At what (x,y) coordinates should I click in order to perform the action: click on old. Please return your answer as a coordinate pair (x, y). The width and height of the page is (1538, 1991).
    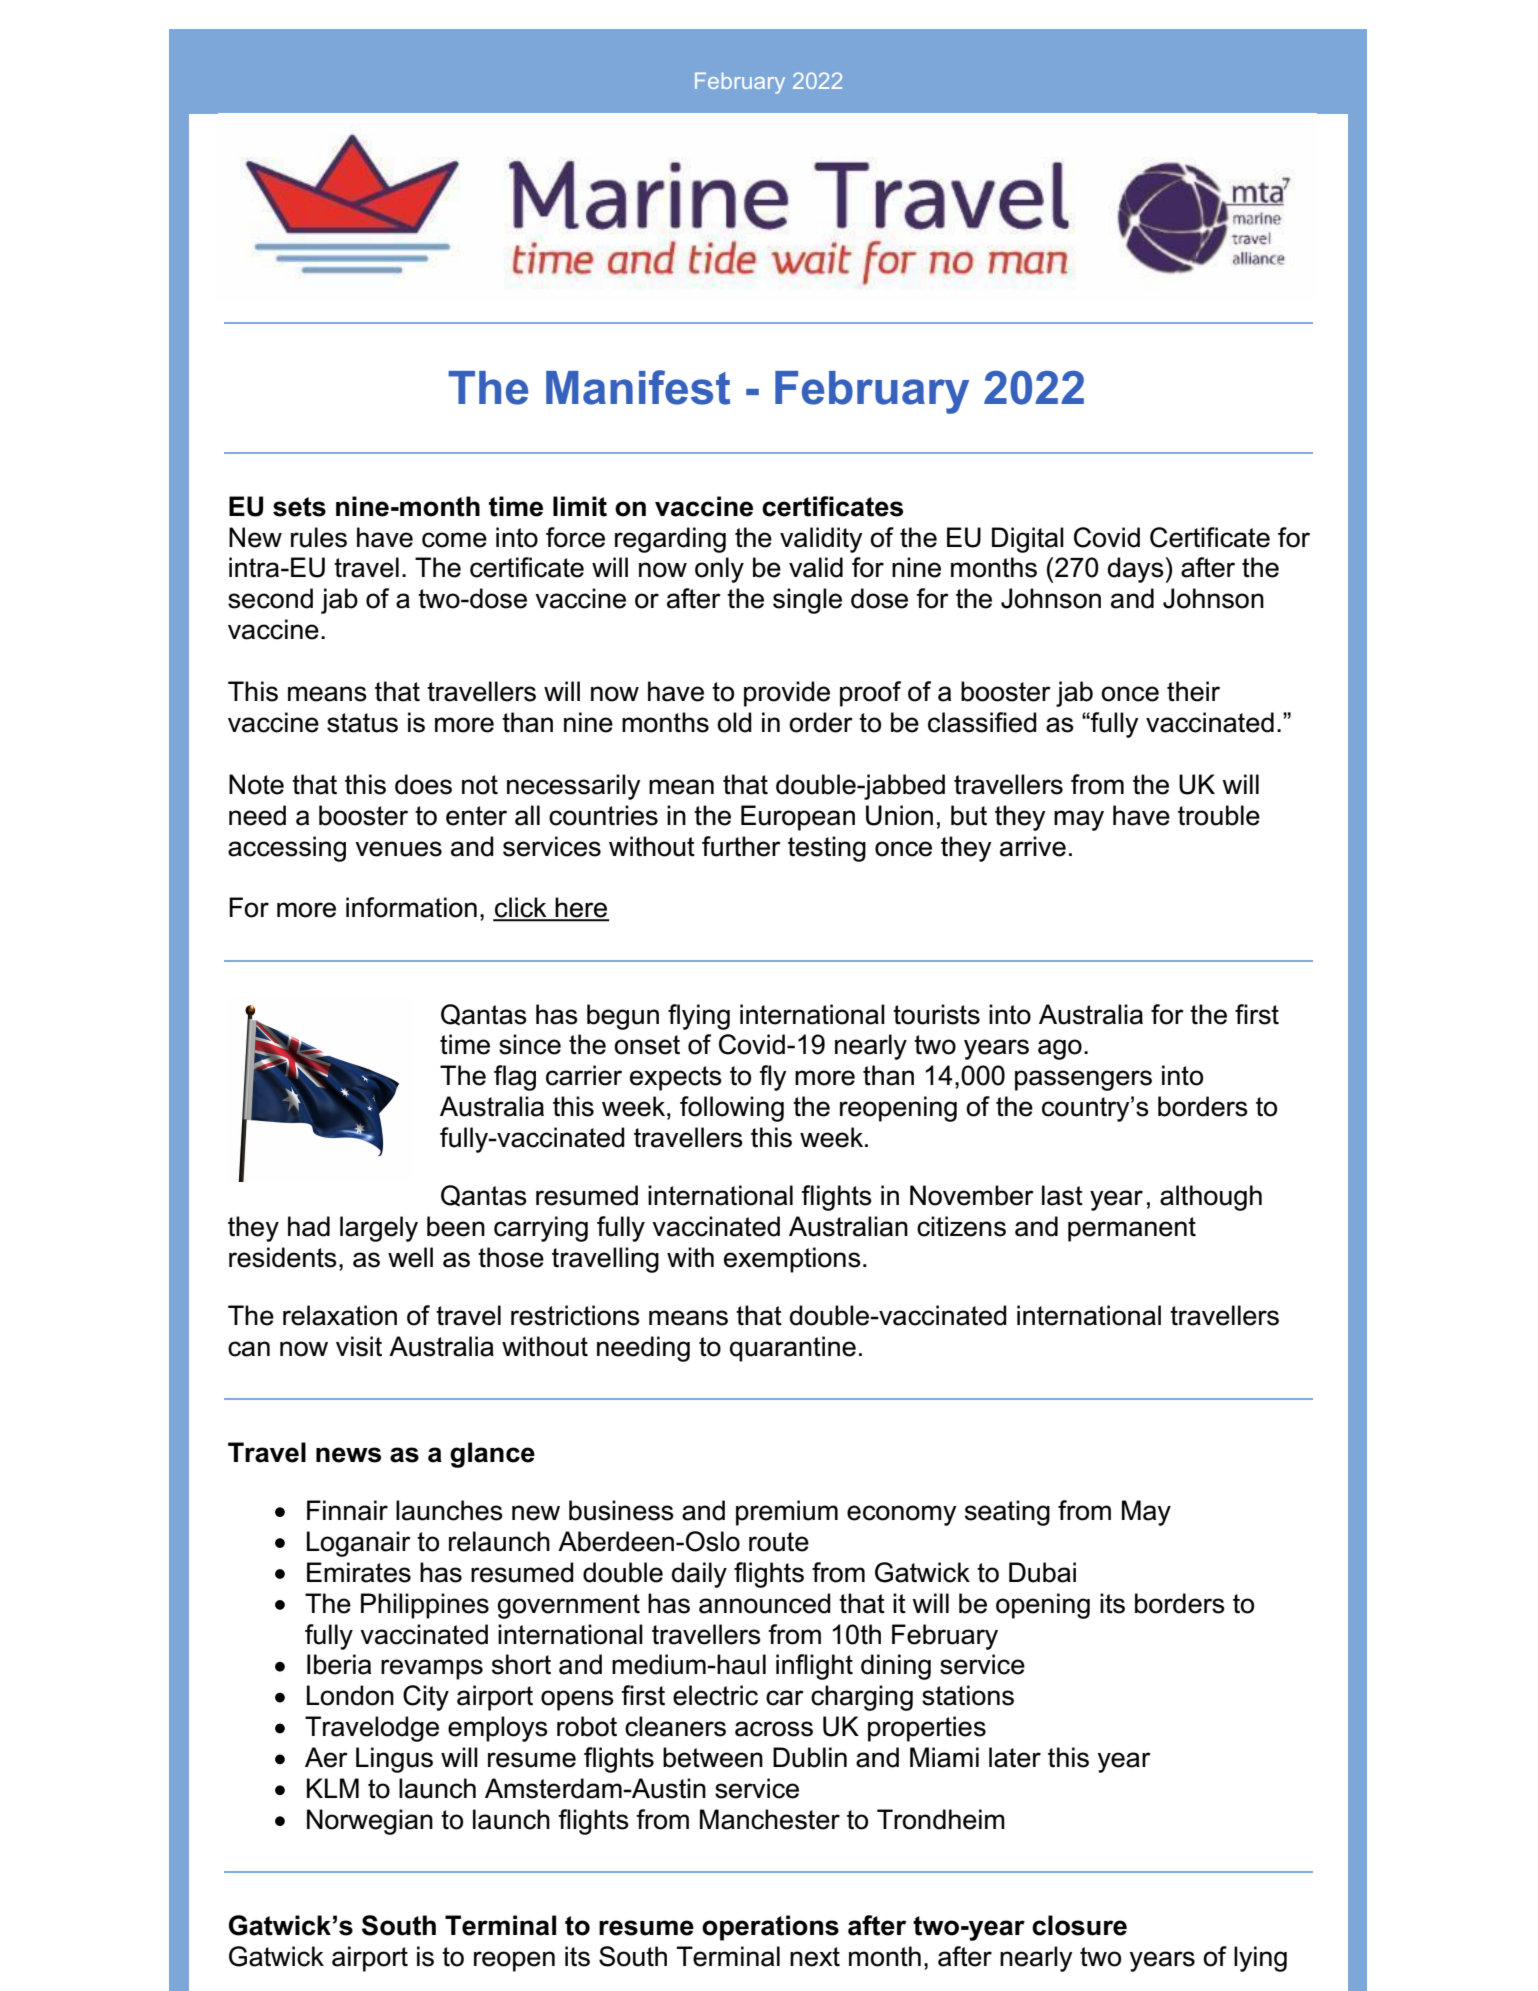
    Looking at the image, I should click on (734, 722).
